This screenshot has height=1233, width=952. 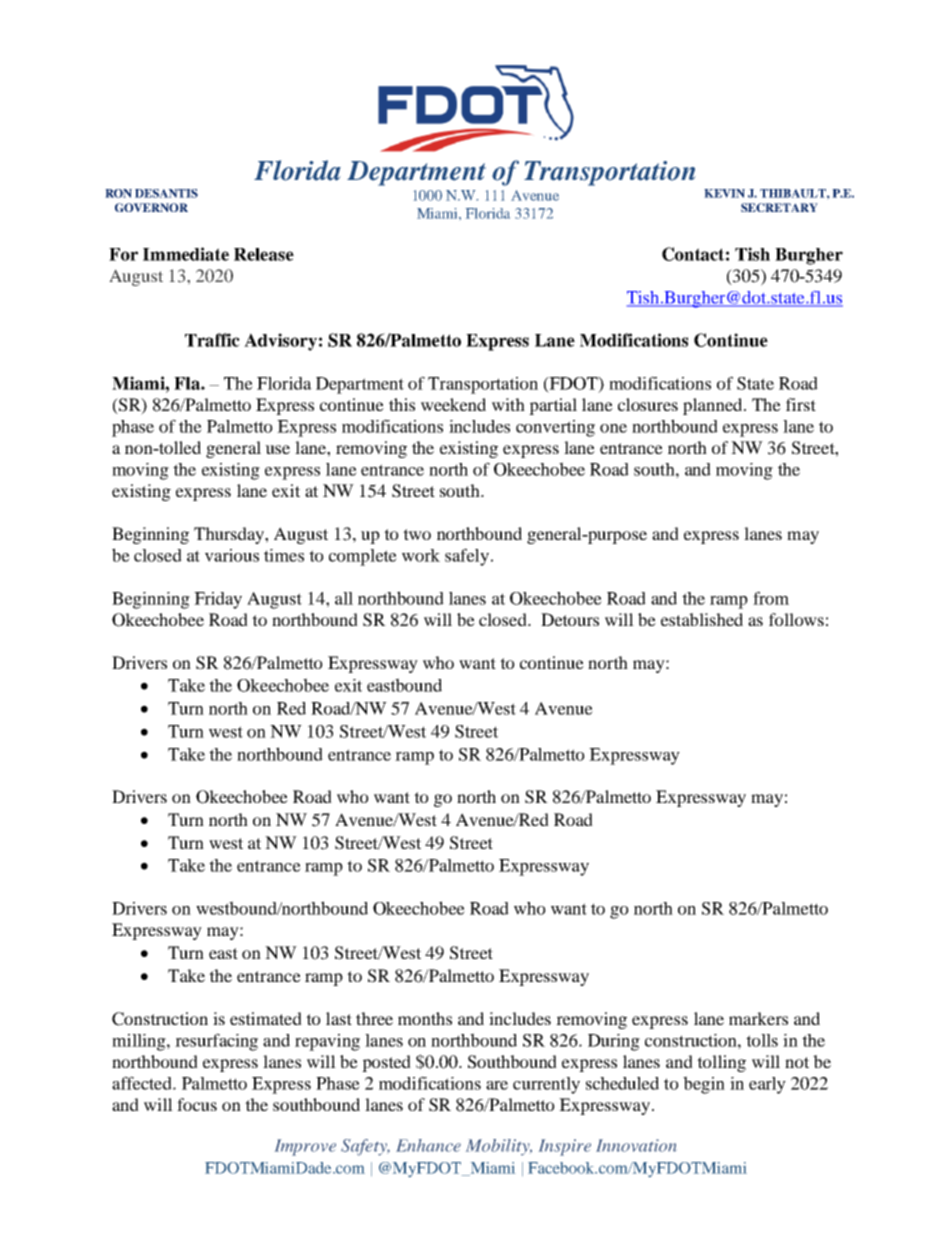 What do you see at coordinates (186, 254) in the screenshot?
I see `Immediate` at bounding box center [186, 254].
